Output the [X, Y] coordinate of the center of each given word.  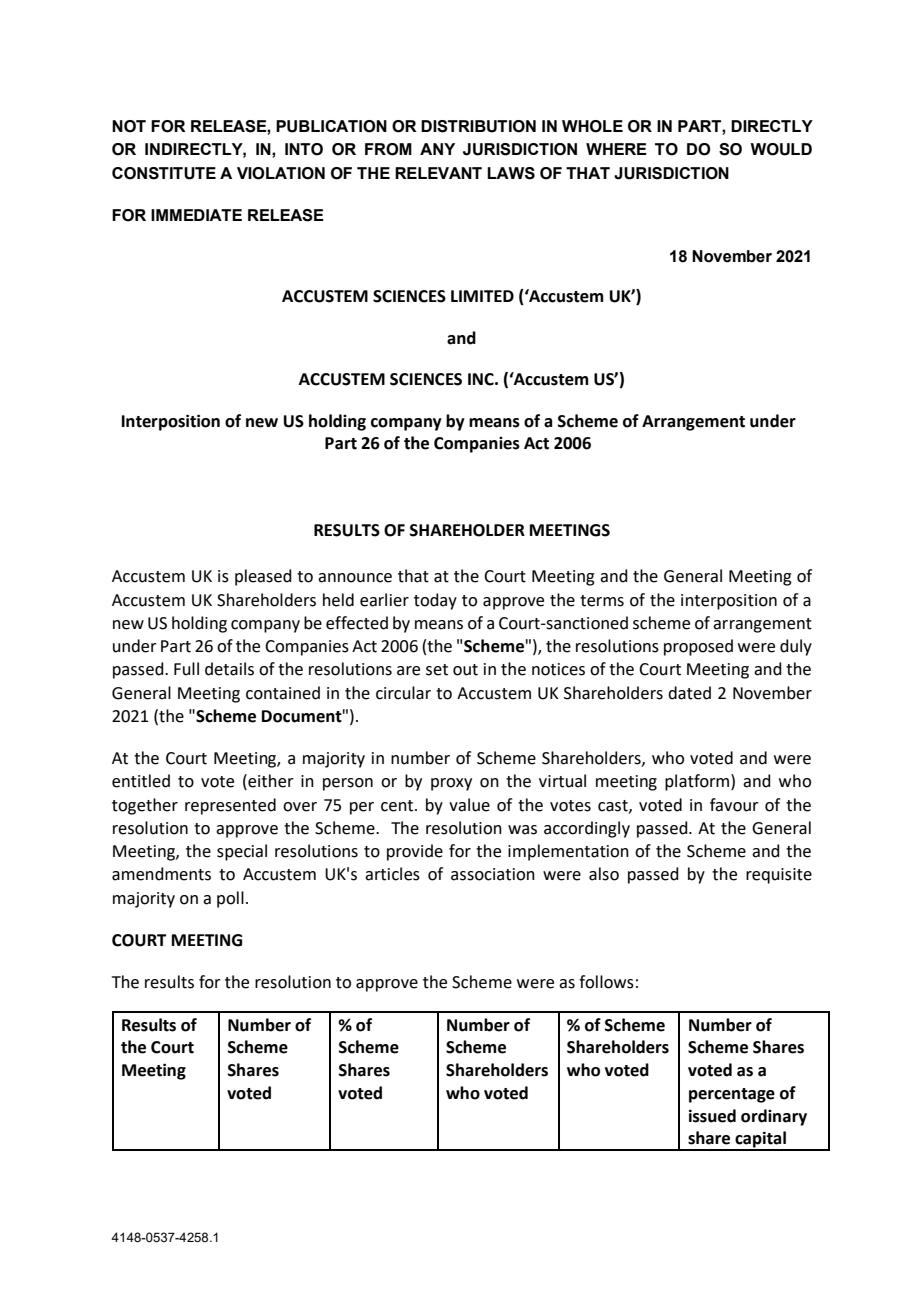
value [469, 805]
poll [230, 899]
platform [698, 782]
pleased [263, 577]
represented [230, 806]
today [435, 601]
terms [602, 601]
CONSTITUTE [164, 173]
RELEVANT [438, 173]
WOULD [781, 149]
